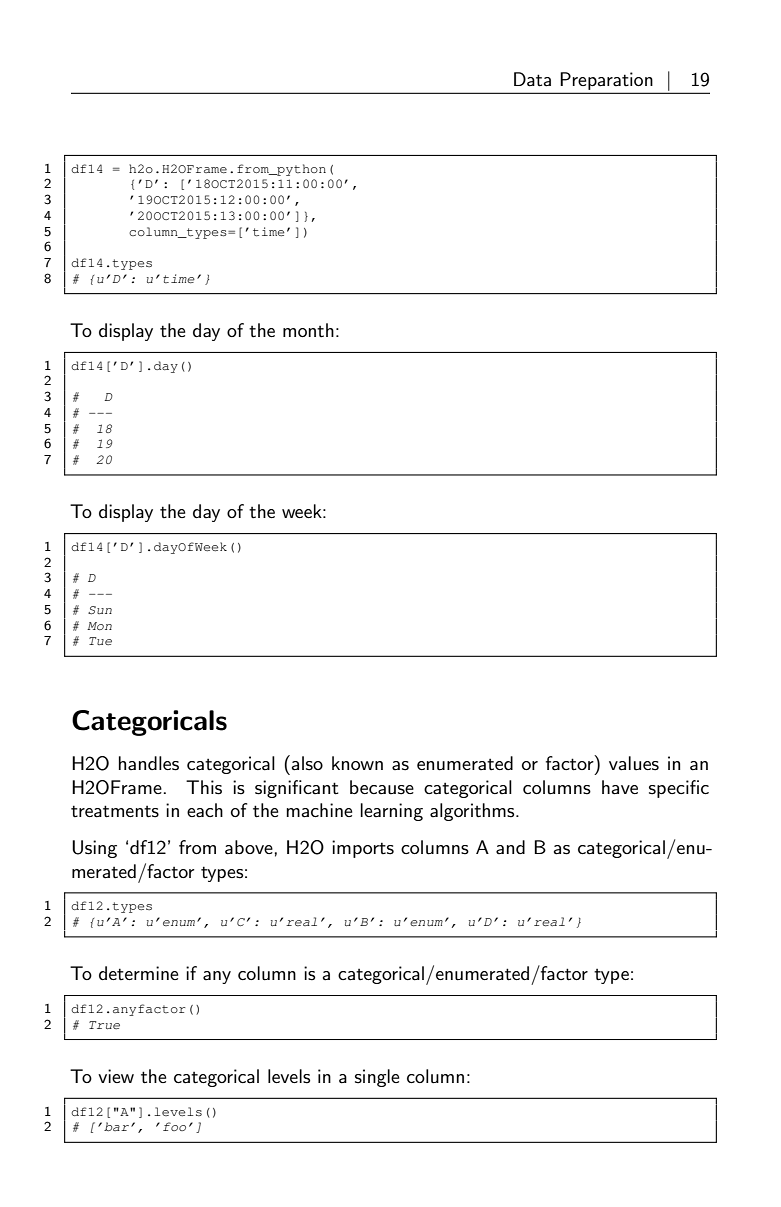  What do you see at coordinates (634, 763) in the screenshot?
I see `values` at bounding box center [634, 763].
